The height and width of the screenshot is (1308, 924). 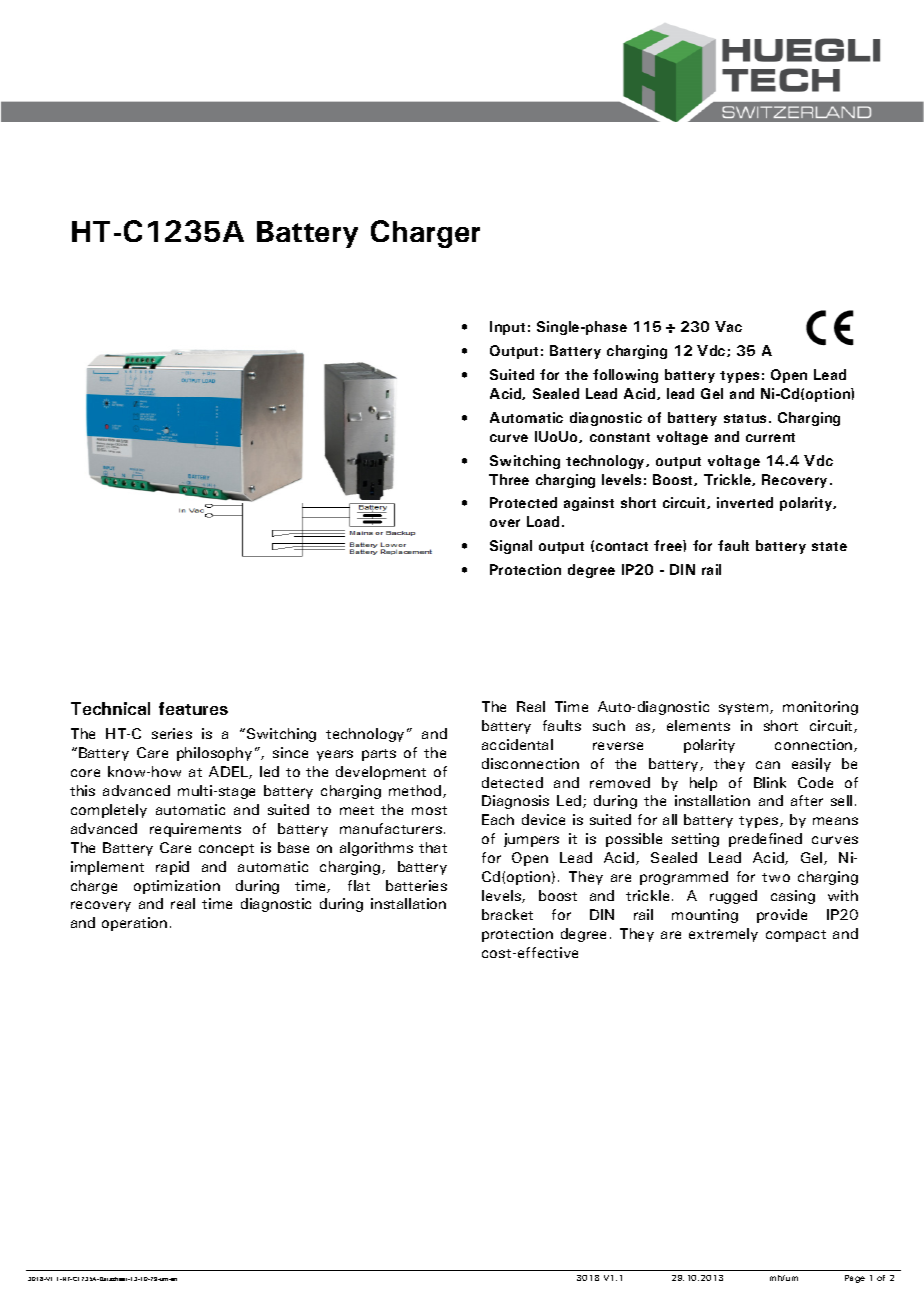 I want to click on batteries, so click(x=416, y=885).
